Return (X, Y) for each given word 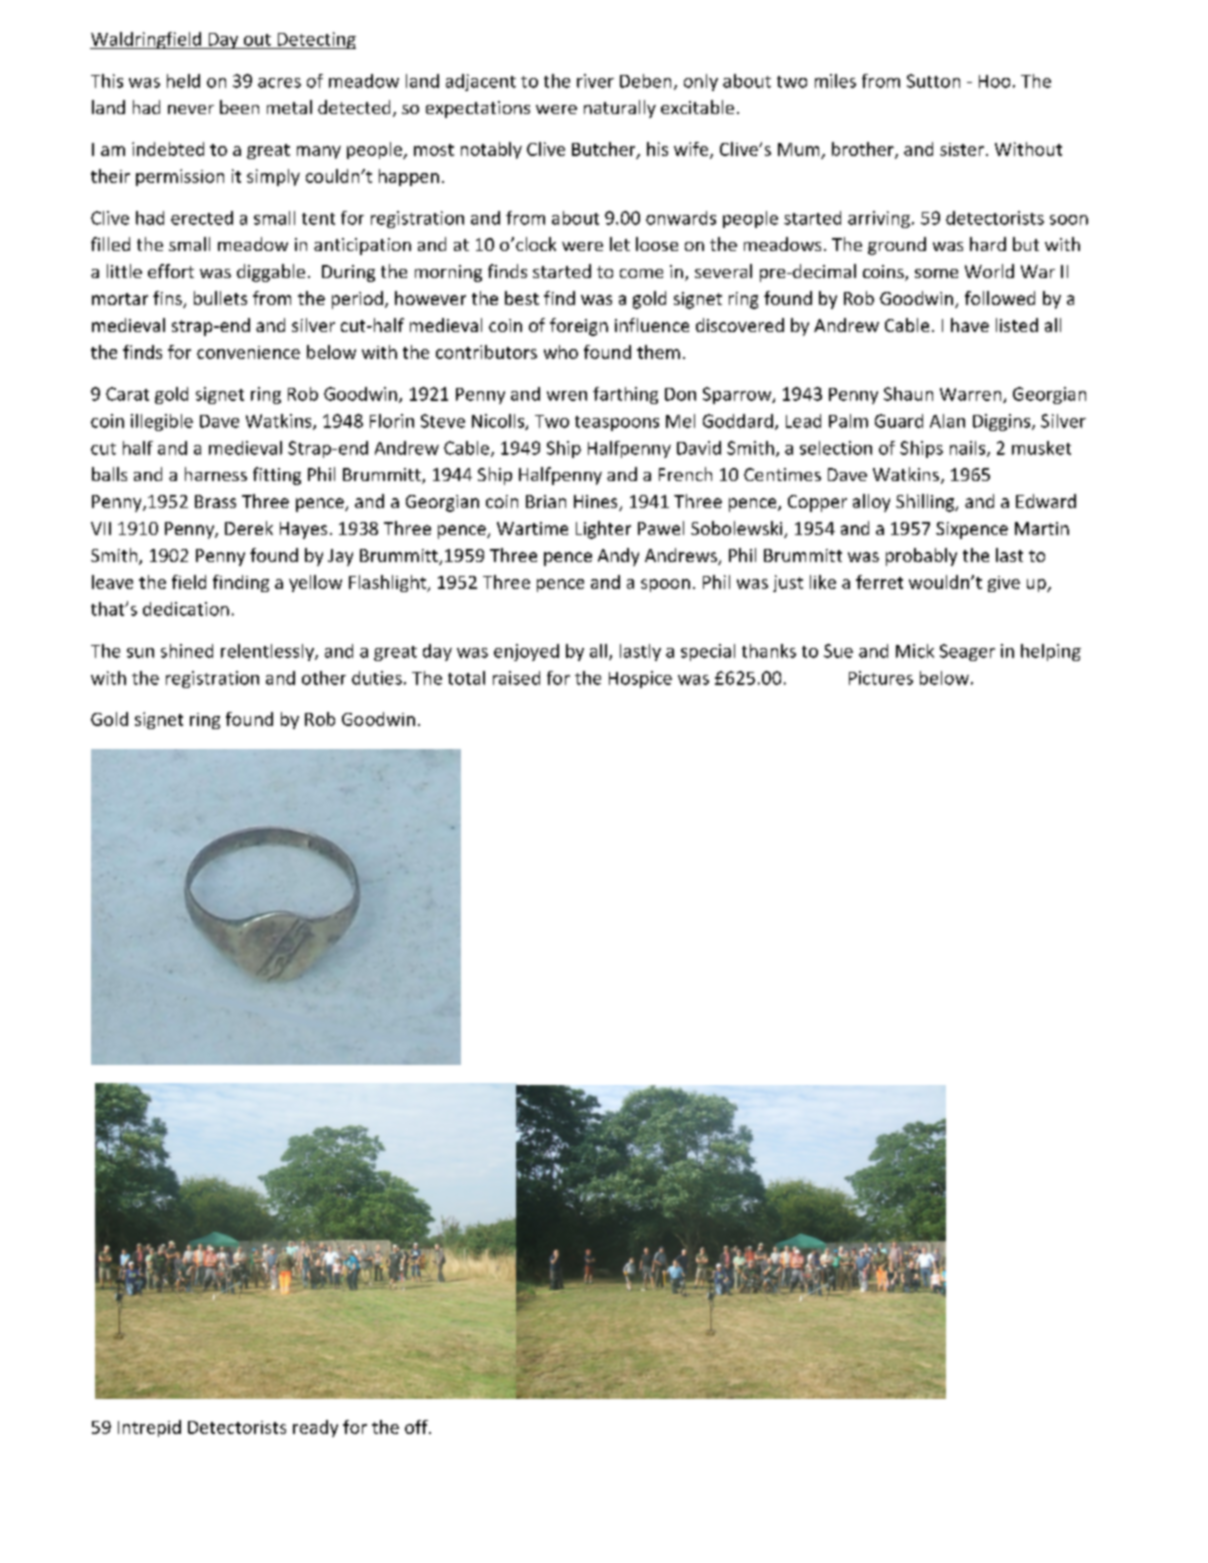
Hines (597, 503)
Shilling (926, 503)
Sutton (933, 81)
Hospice (640, 679)
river (595, 81)
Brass (215, 501)
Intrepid (149, 1428)
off (417, 1427)
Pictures (881, 678)
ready (315, 1428)
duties (377, 678)
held (183, 81)
